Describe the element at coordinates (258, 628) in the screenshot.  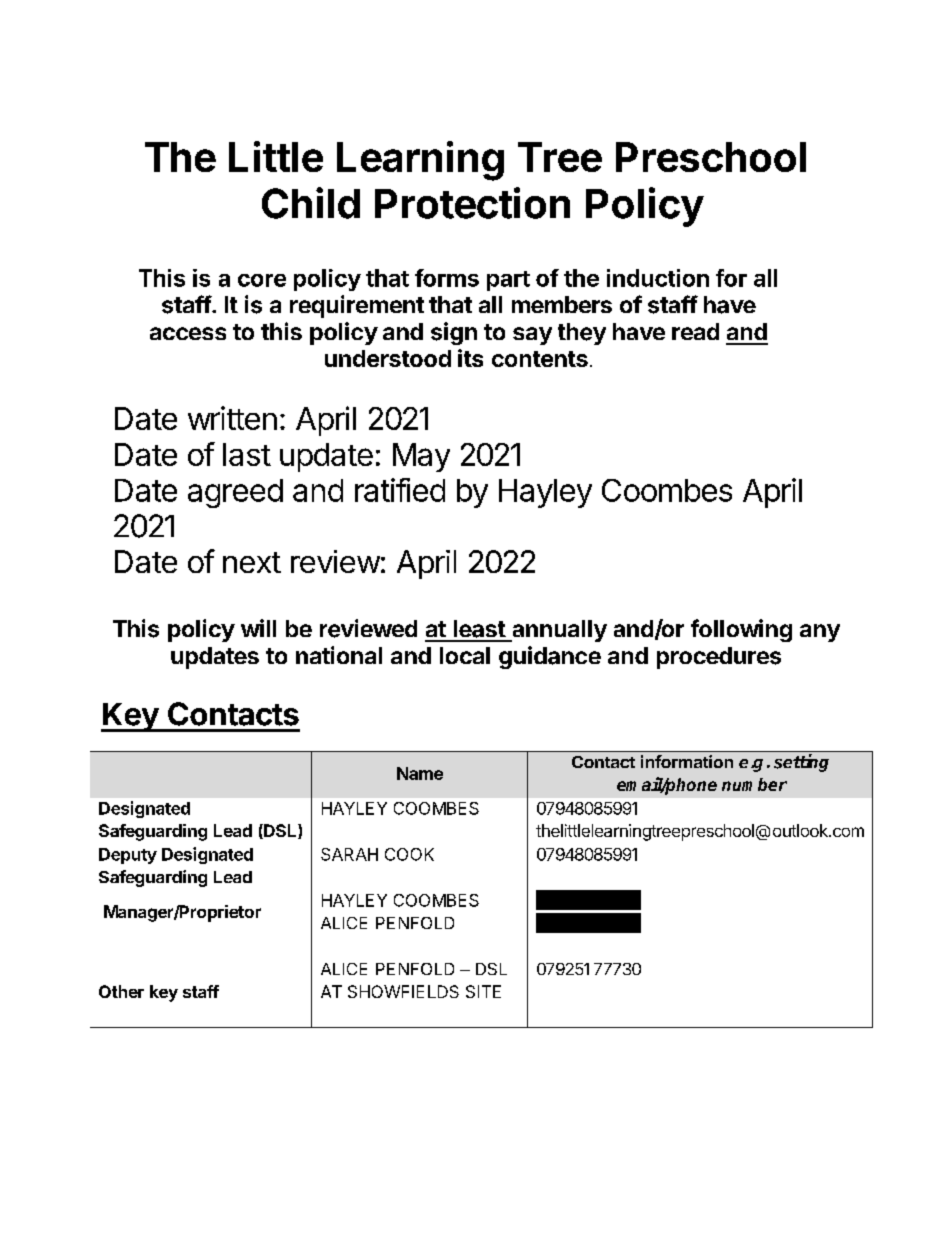
I see `will` at that location.
